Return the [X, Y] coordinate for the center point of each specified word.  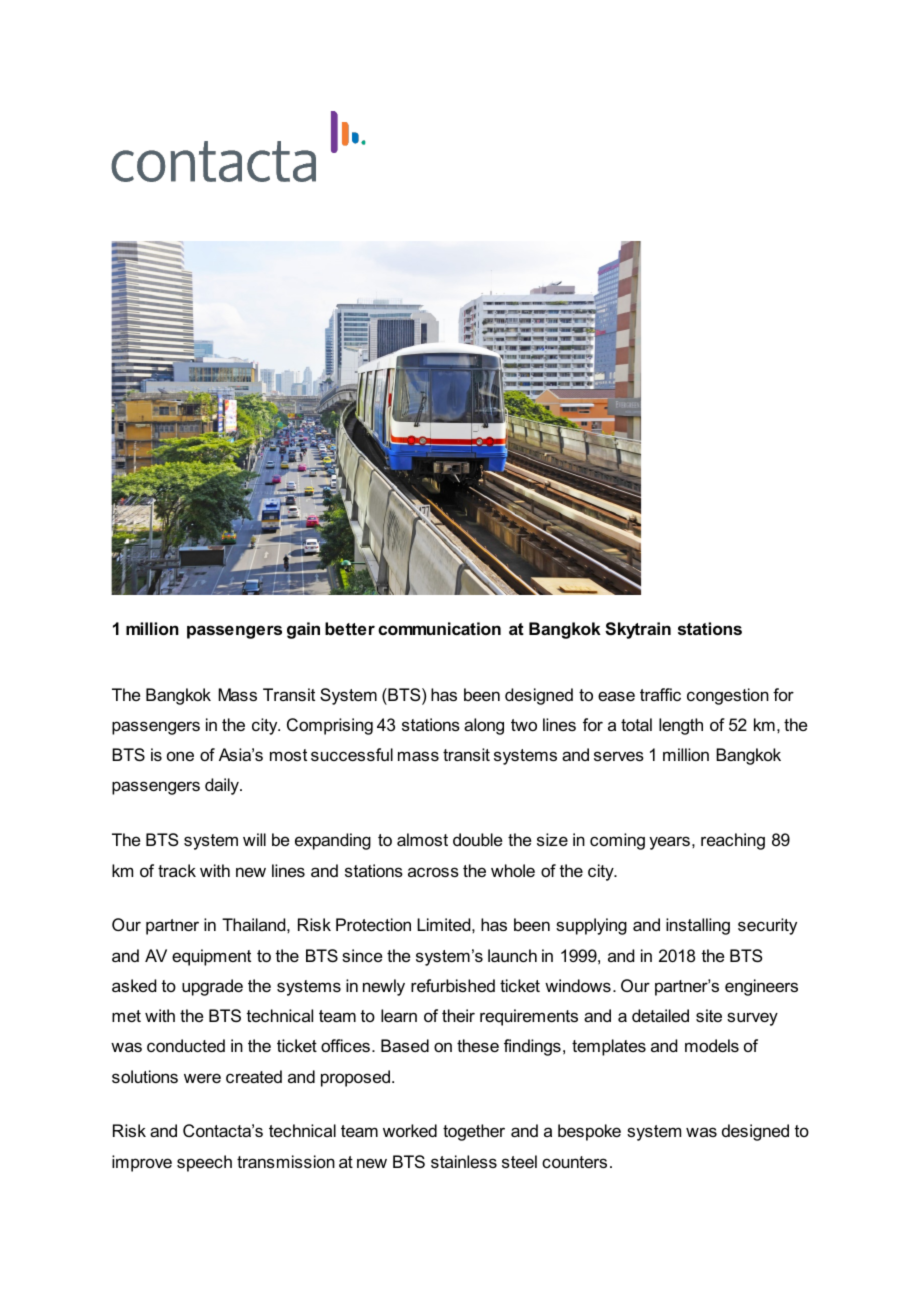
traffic [660, 694]
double [477, 839]
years [669, 843]
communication [439, 628]
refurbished [453, 985]
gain [303, 630]
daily [223, 786]
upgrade [212, 987]
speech [204, 1163]
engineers [761, 987]
